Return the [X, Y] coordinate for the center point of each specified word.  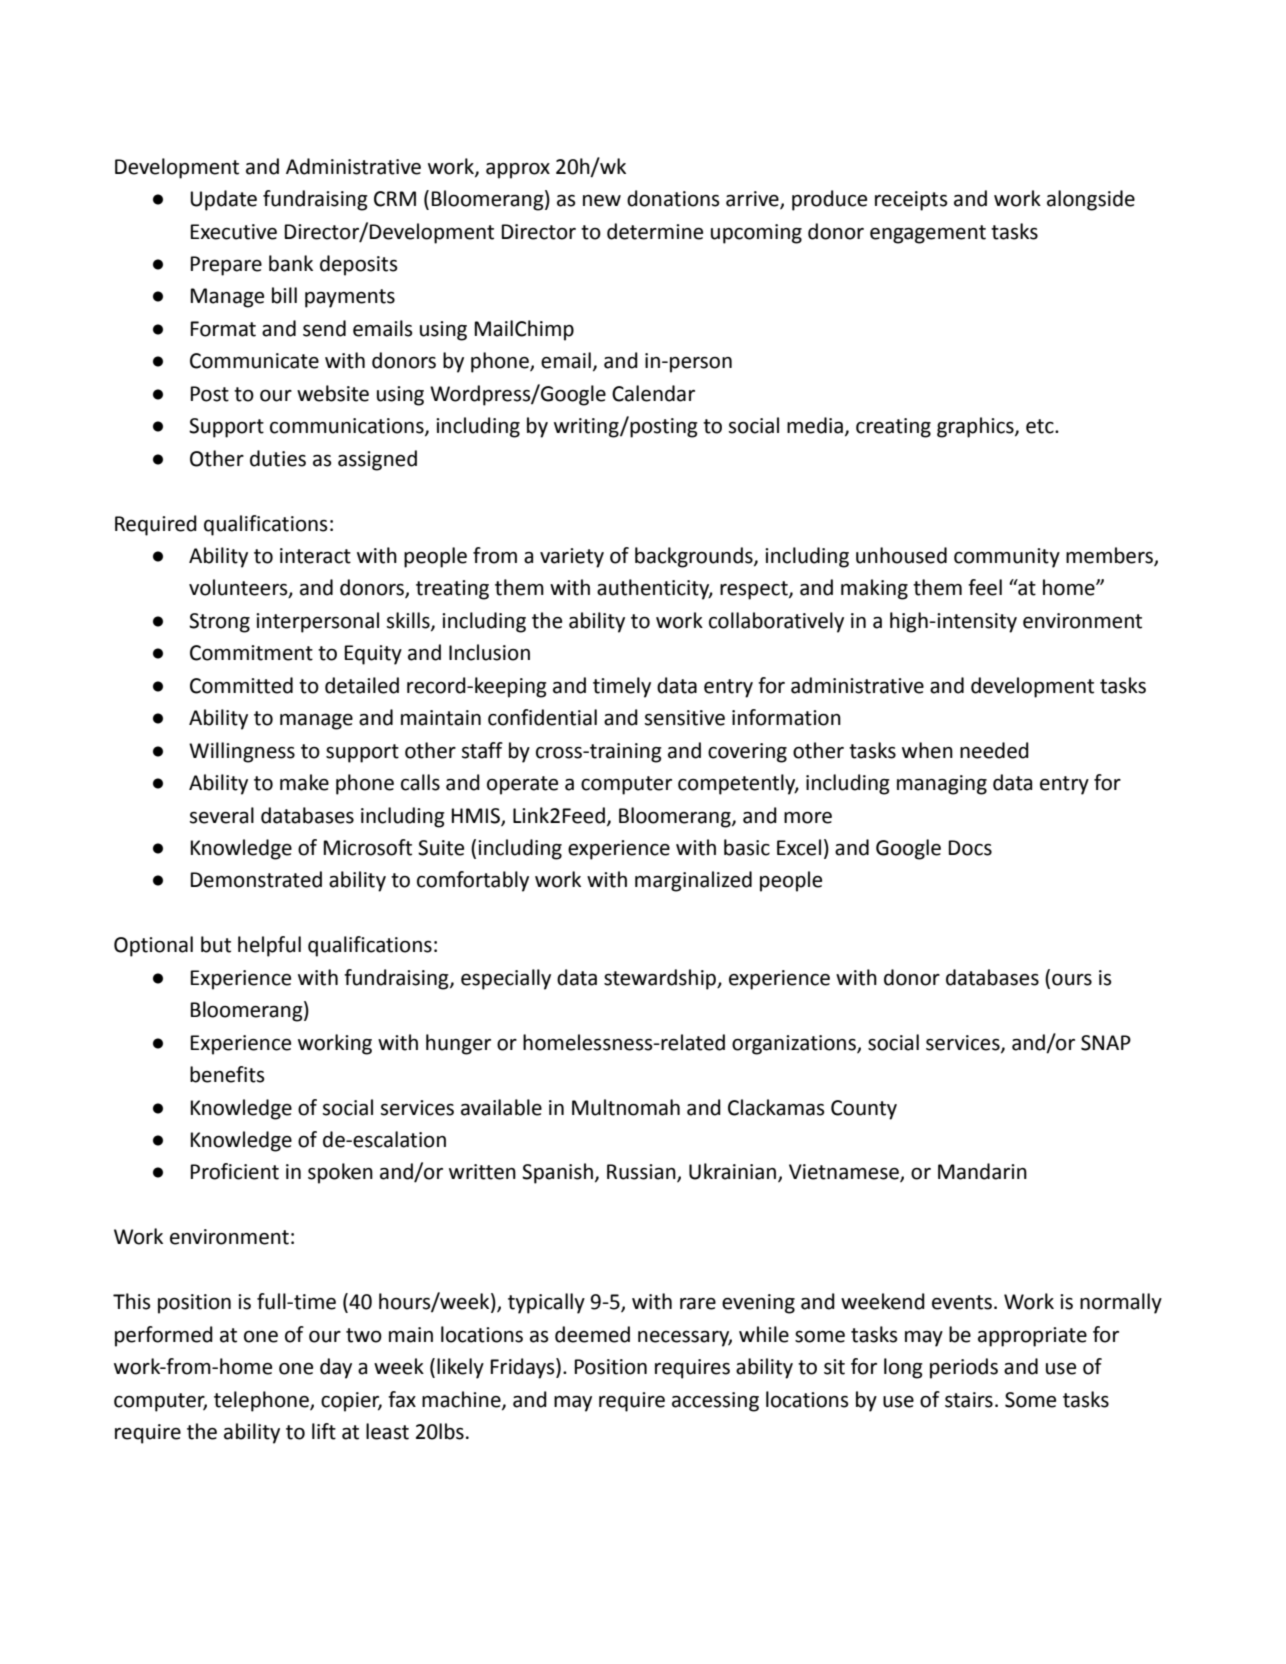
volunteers [239, 588]
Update [223, 200]
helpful [269, 946]
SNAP [1106, 1043]
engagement [928, 234]
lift [324, 1431]
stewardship [661, 979]
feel [985, 587]
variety [572, 558]
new [602, 201]
